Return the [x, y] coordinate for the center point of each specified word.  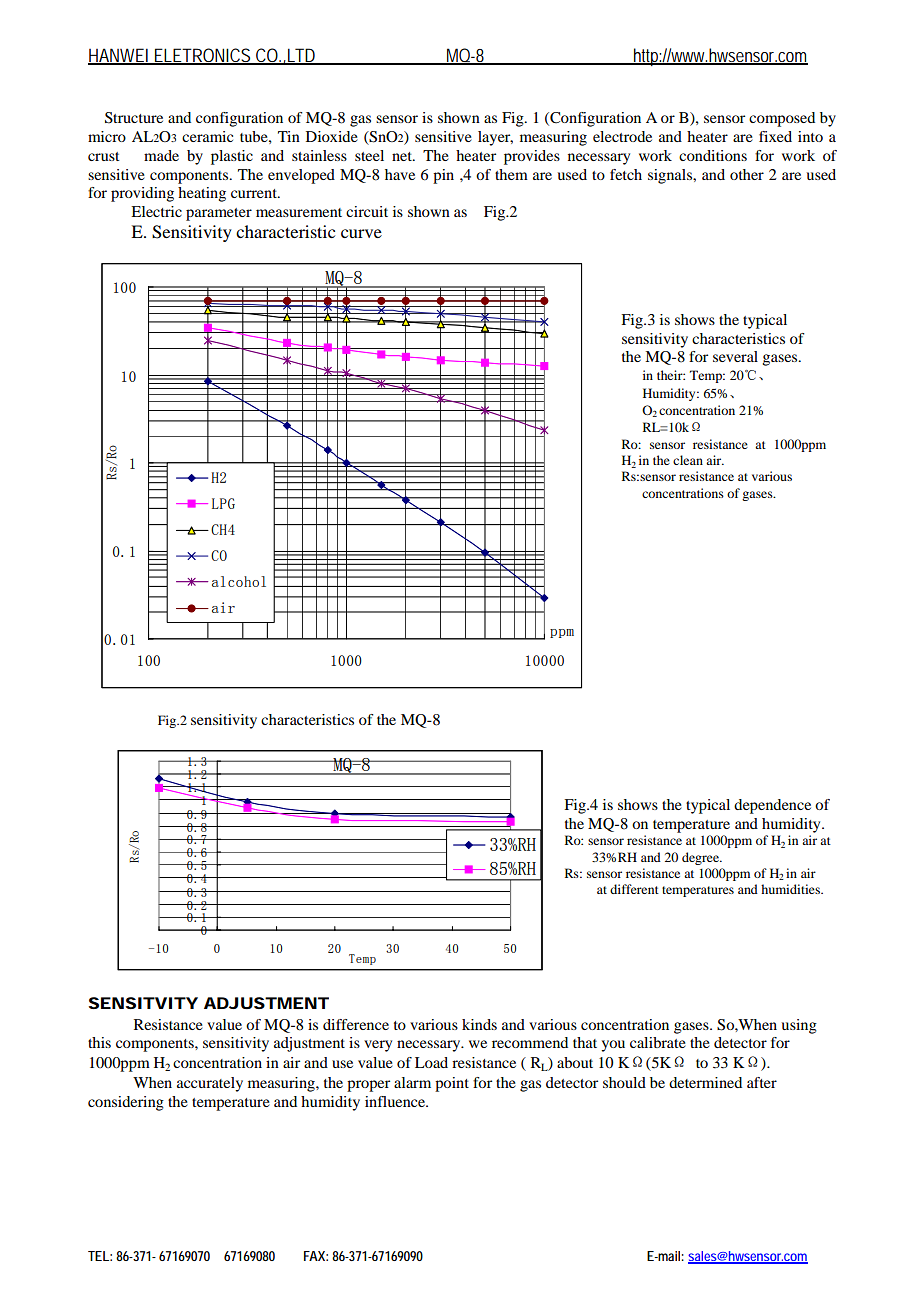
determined [705, 1082]
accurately [210, 1084]
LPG [223, 503]
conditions [713, 155]
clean [688, 460]
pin [443, 176]
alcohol [239, 581]
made [161, 155]
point [452, 1084]
